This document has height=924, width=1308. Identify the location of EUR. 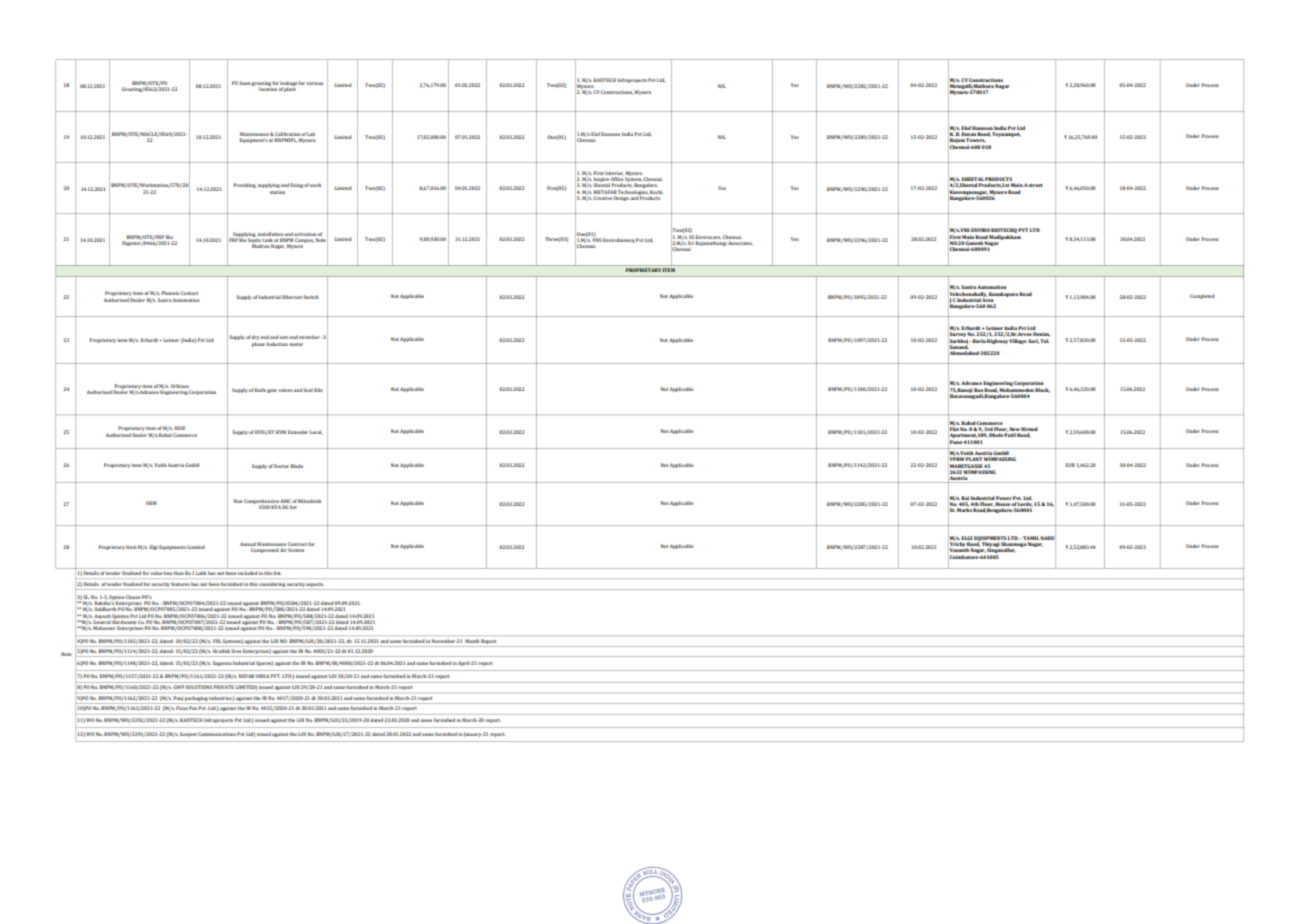
(1070, 465).
